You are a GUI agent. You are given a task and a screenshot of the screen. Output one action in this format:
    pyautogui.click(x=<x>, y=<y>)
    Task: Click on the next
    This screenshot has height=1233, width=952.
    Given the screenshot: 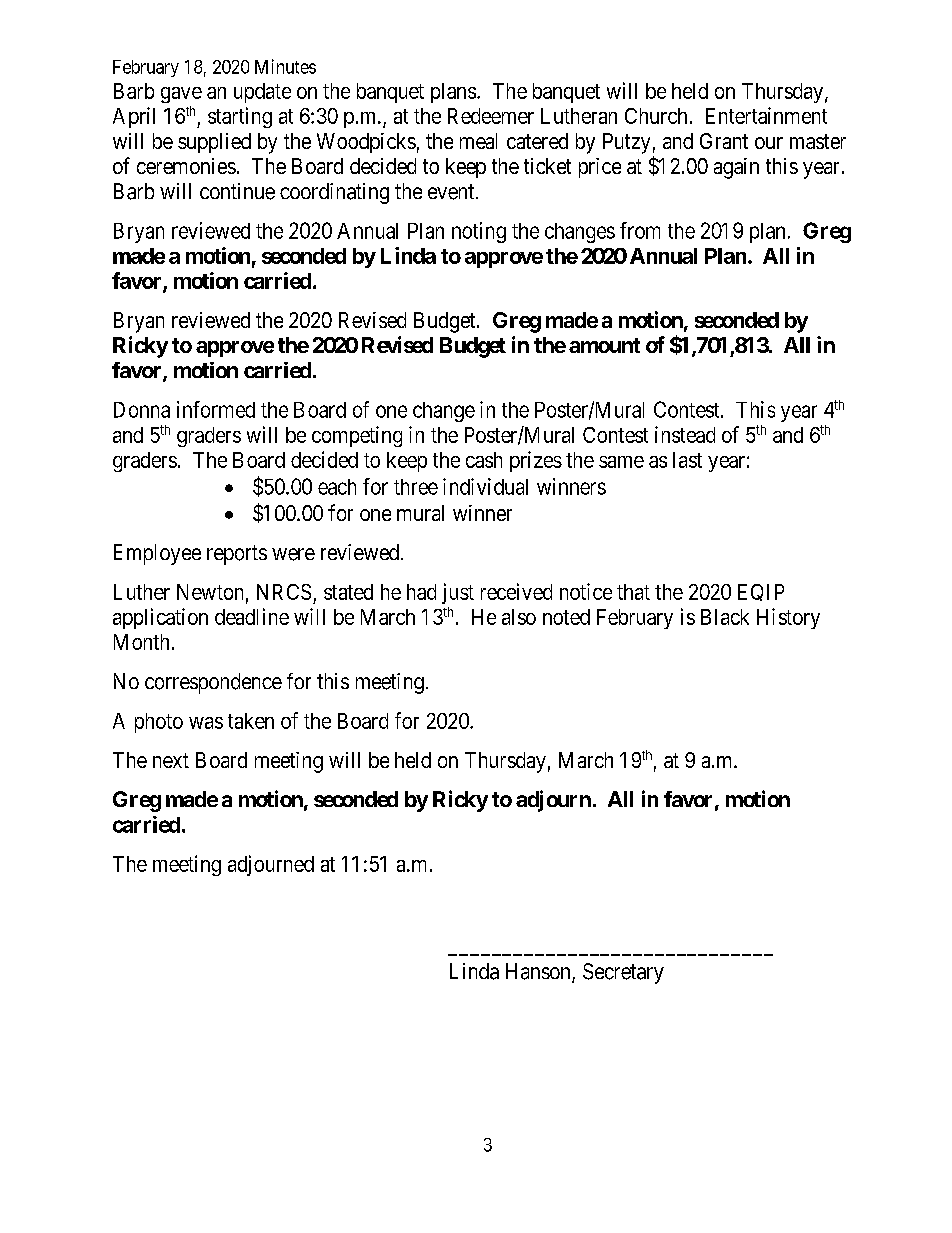 What is the action you would take?
    pyautogui.click(x=171, y=760)
